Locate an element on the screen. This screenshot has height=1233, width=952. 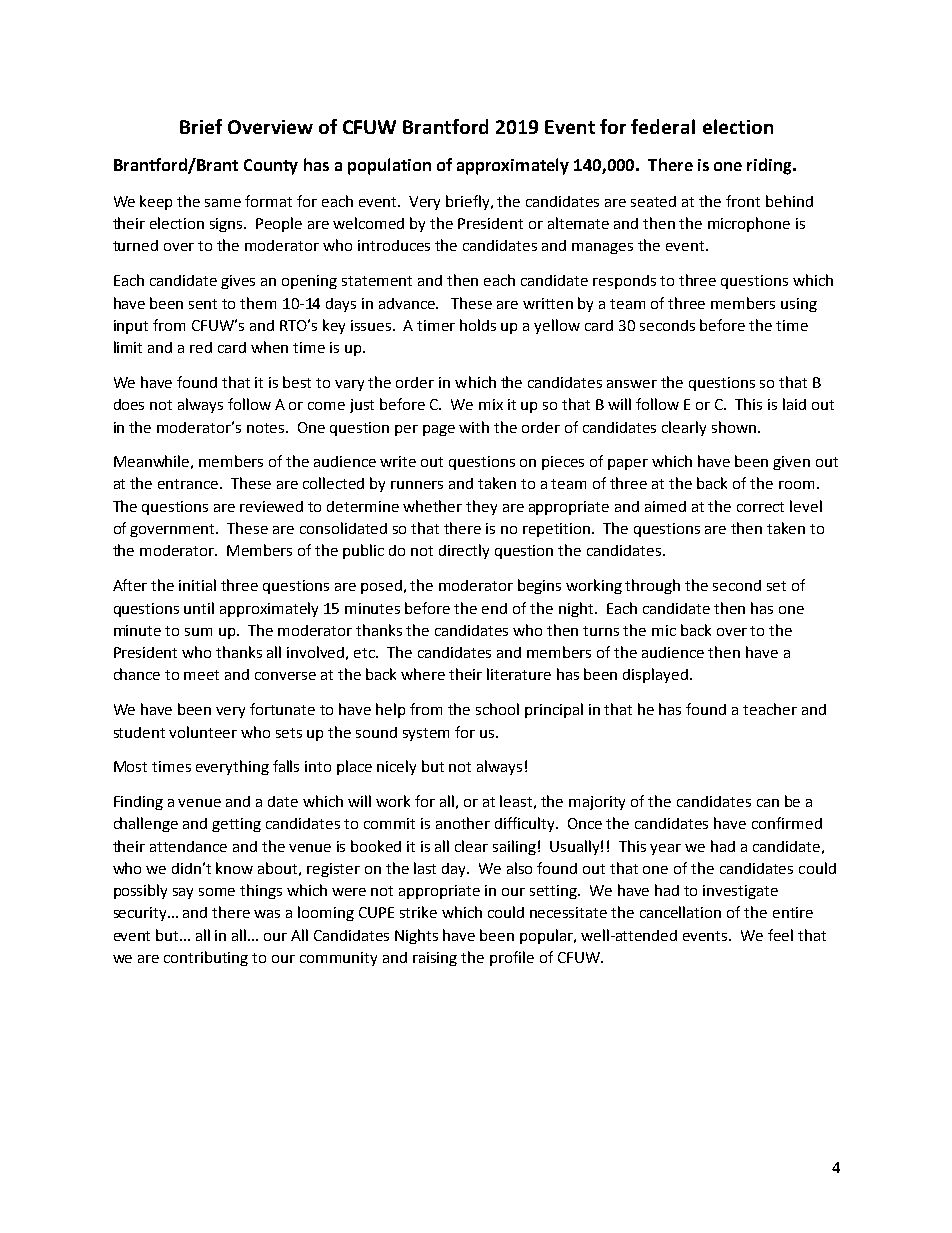
begins is located at coordinates (539, 586).
